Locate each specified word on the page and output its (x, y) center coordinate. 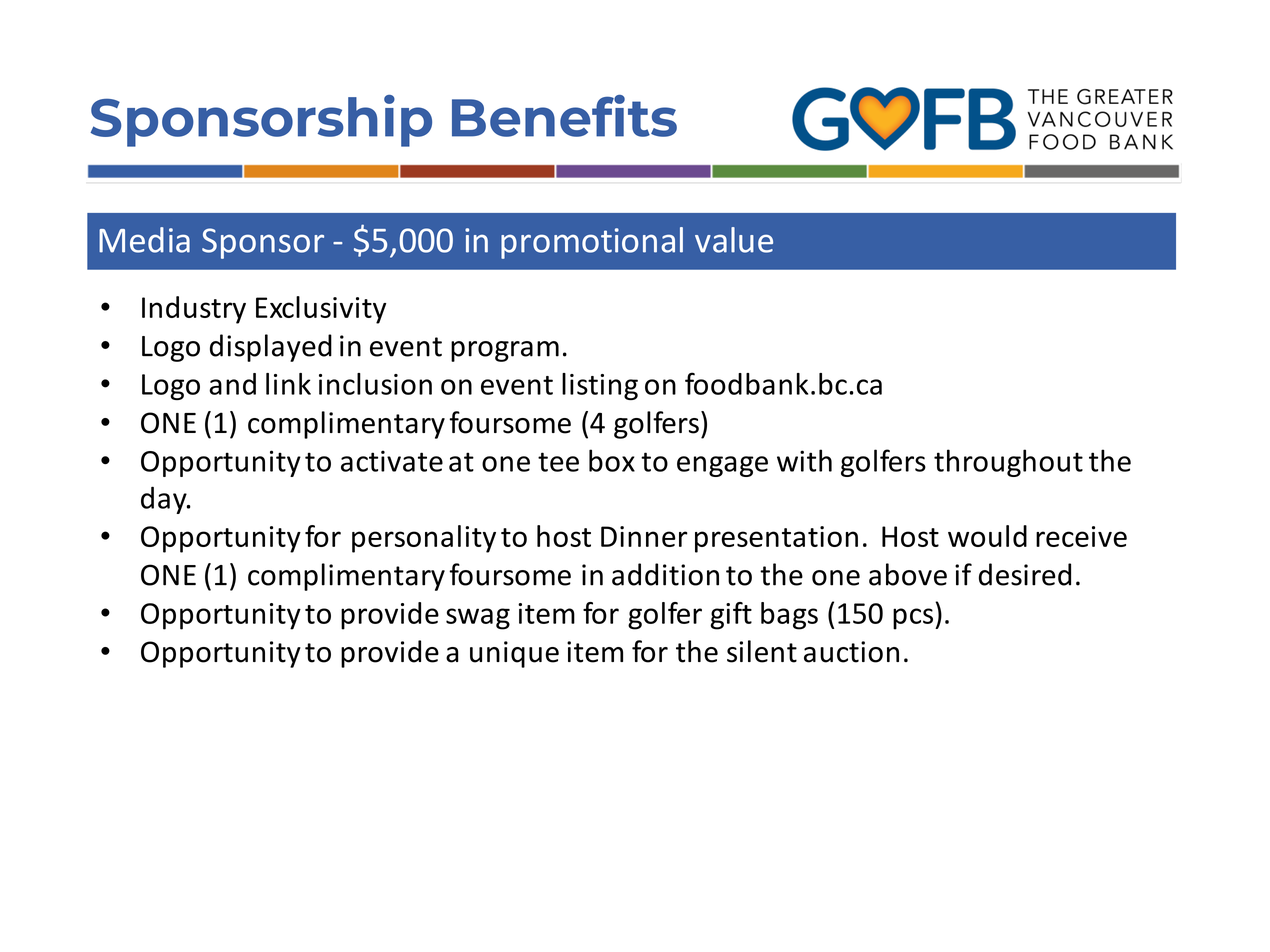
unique (514, 654)
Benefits (564, 116)
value (734, 240)
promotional (592, 243)
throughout (1008, 463)
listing (600, 386)
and (232, 384)
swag (478, 619)
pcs (914, 619)
